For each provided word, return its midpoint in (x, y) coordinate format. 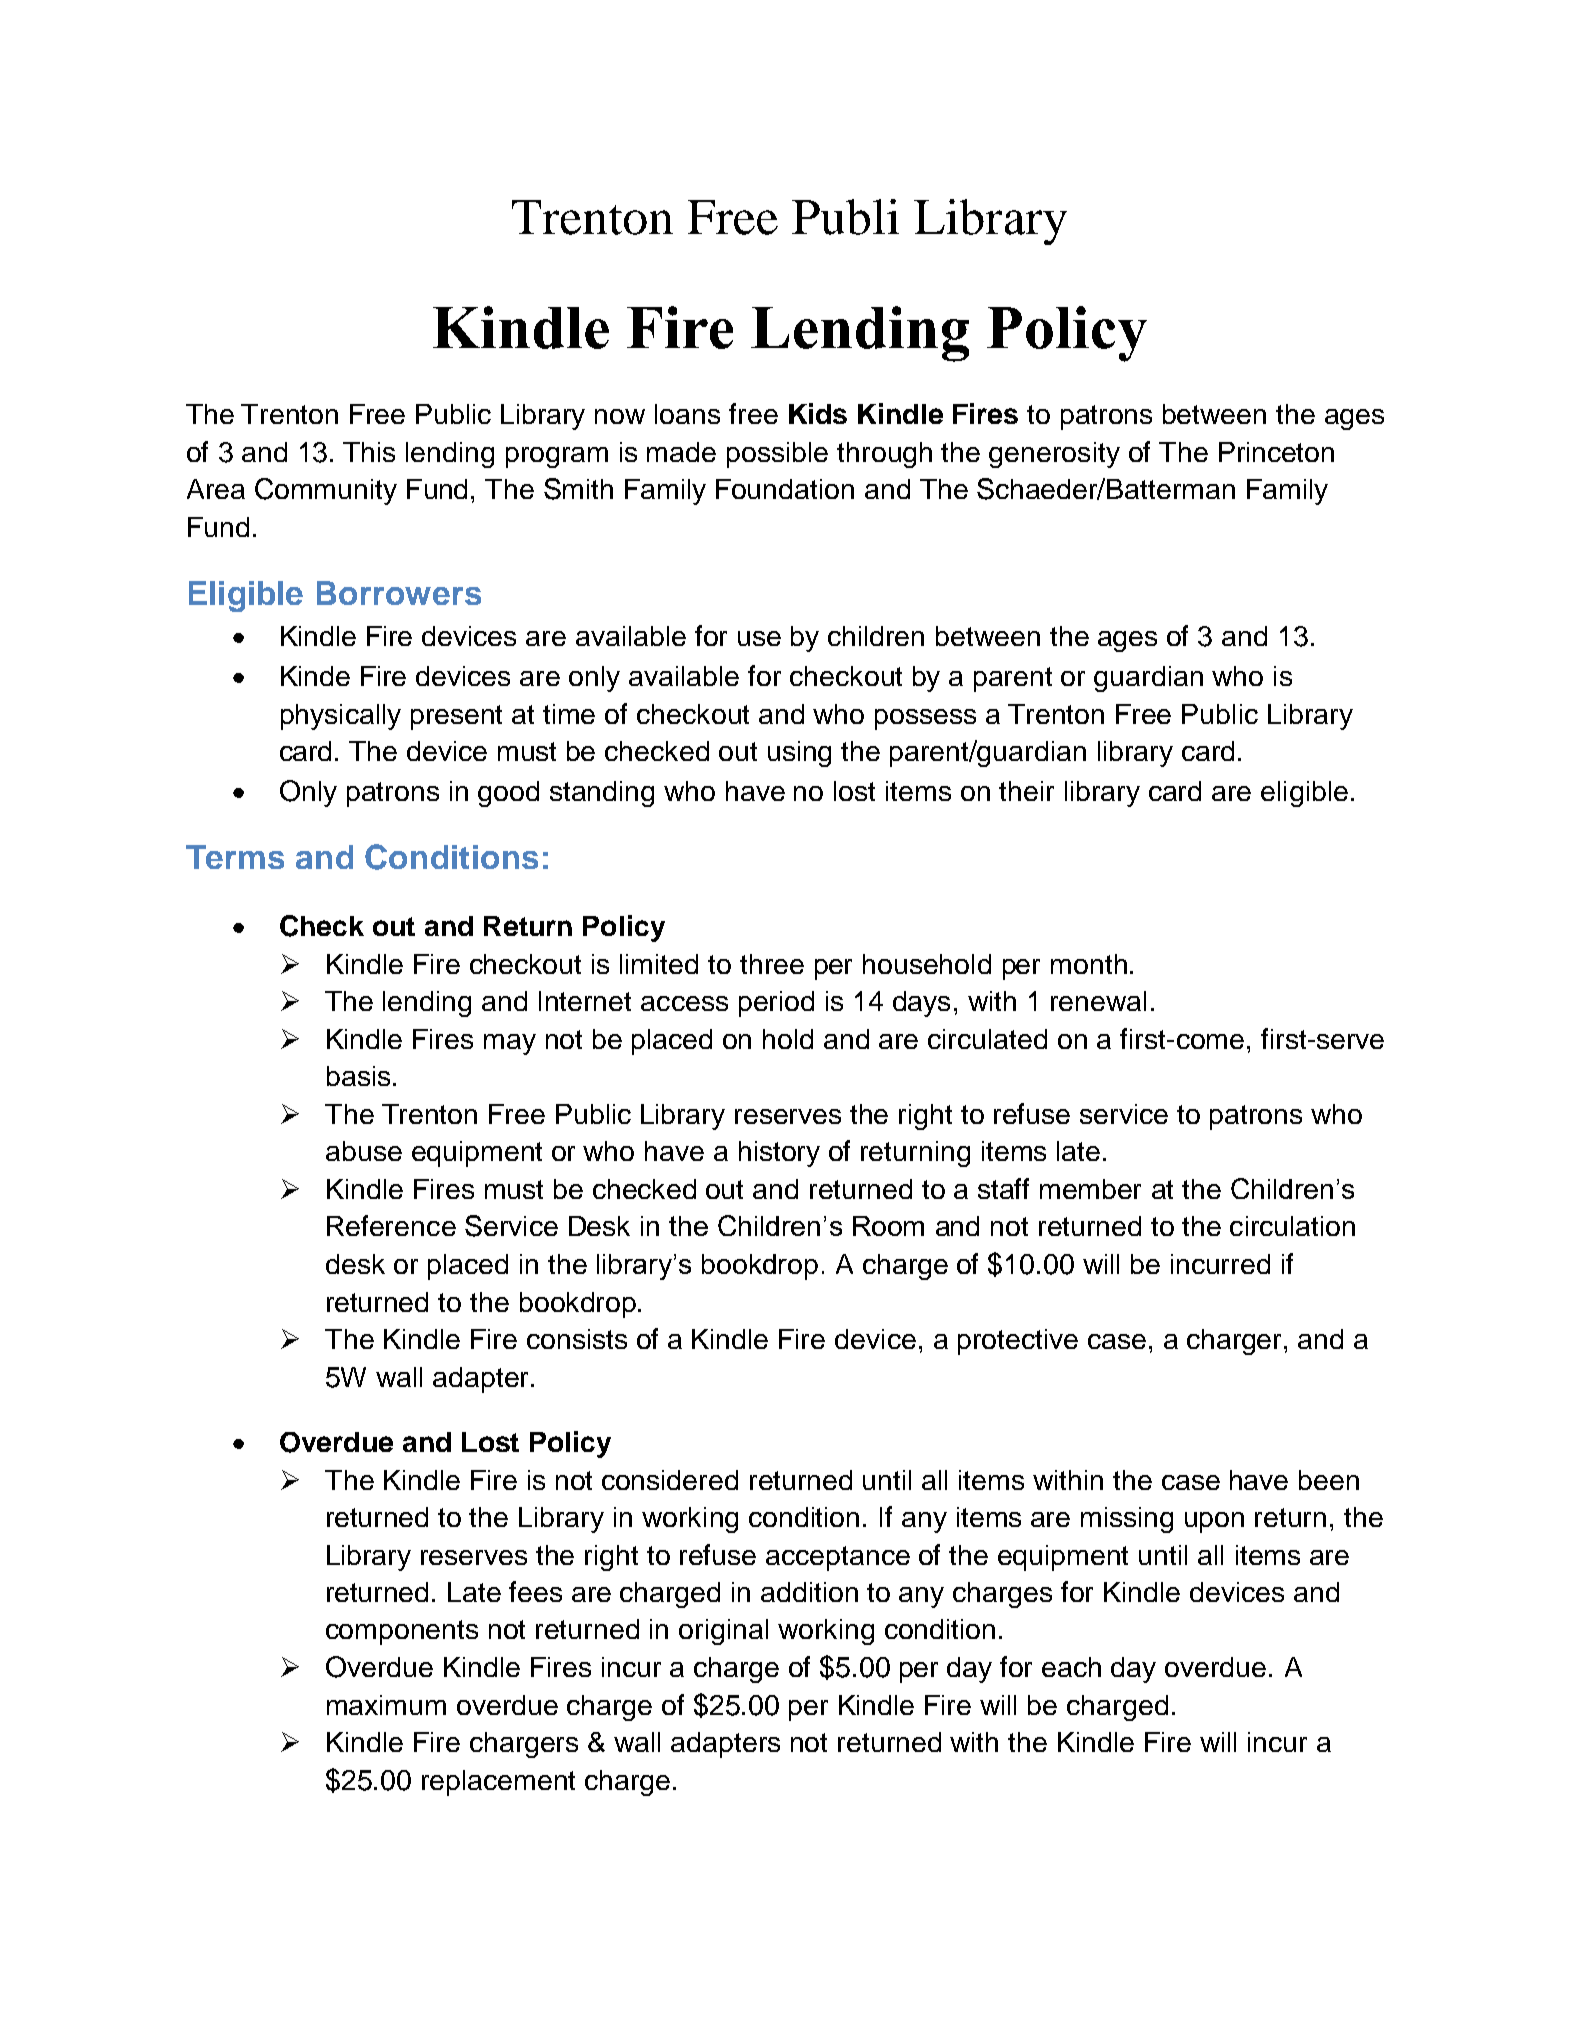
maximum (386, 1705)
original (723, 1632)
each (1071, 1667)
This (369, 452)
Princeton (1276, 452)
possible (777, 455)
